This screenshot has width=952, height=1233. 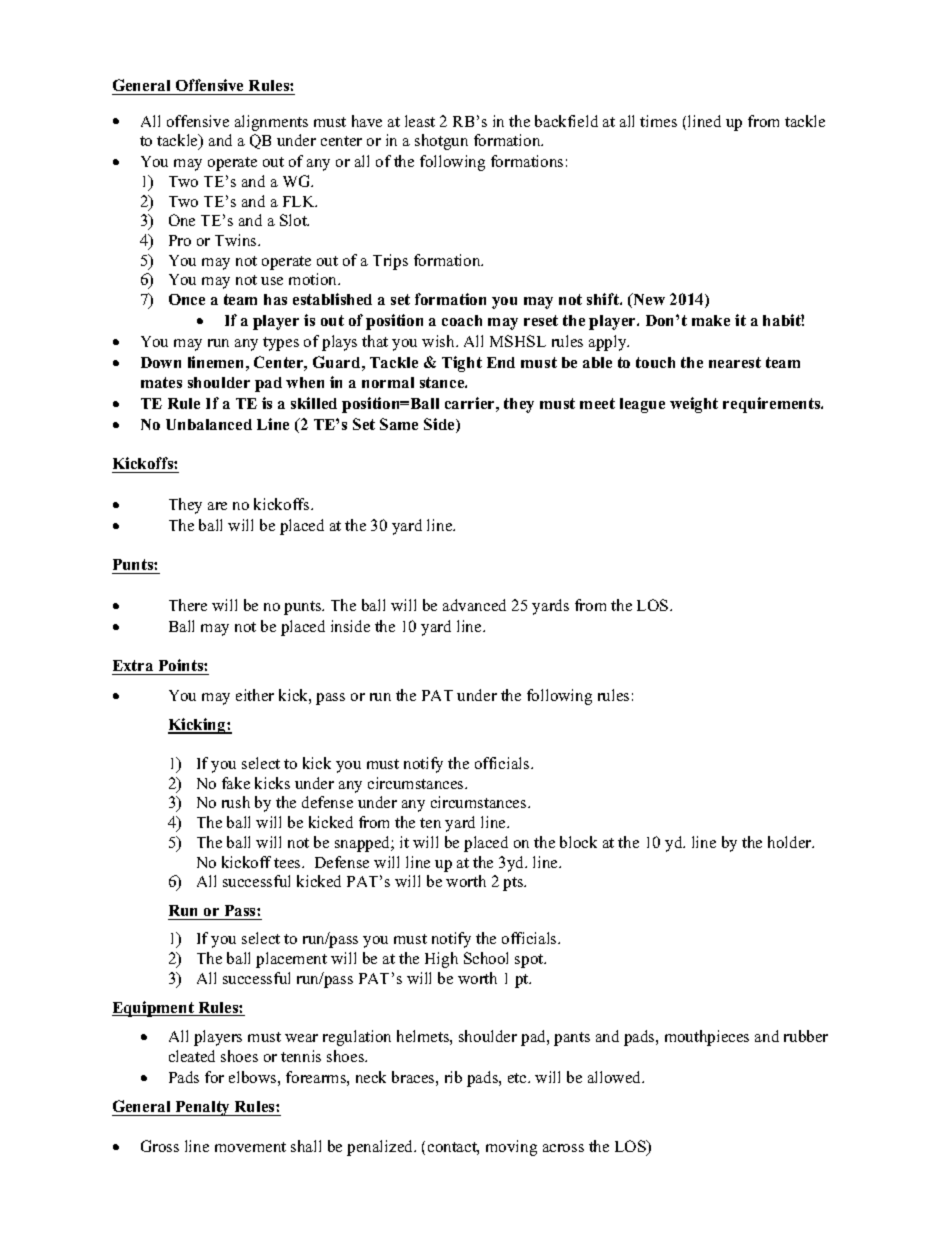 I want to click on alignments, so click(x=271, y=123).
